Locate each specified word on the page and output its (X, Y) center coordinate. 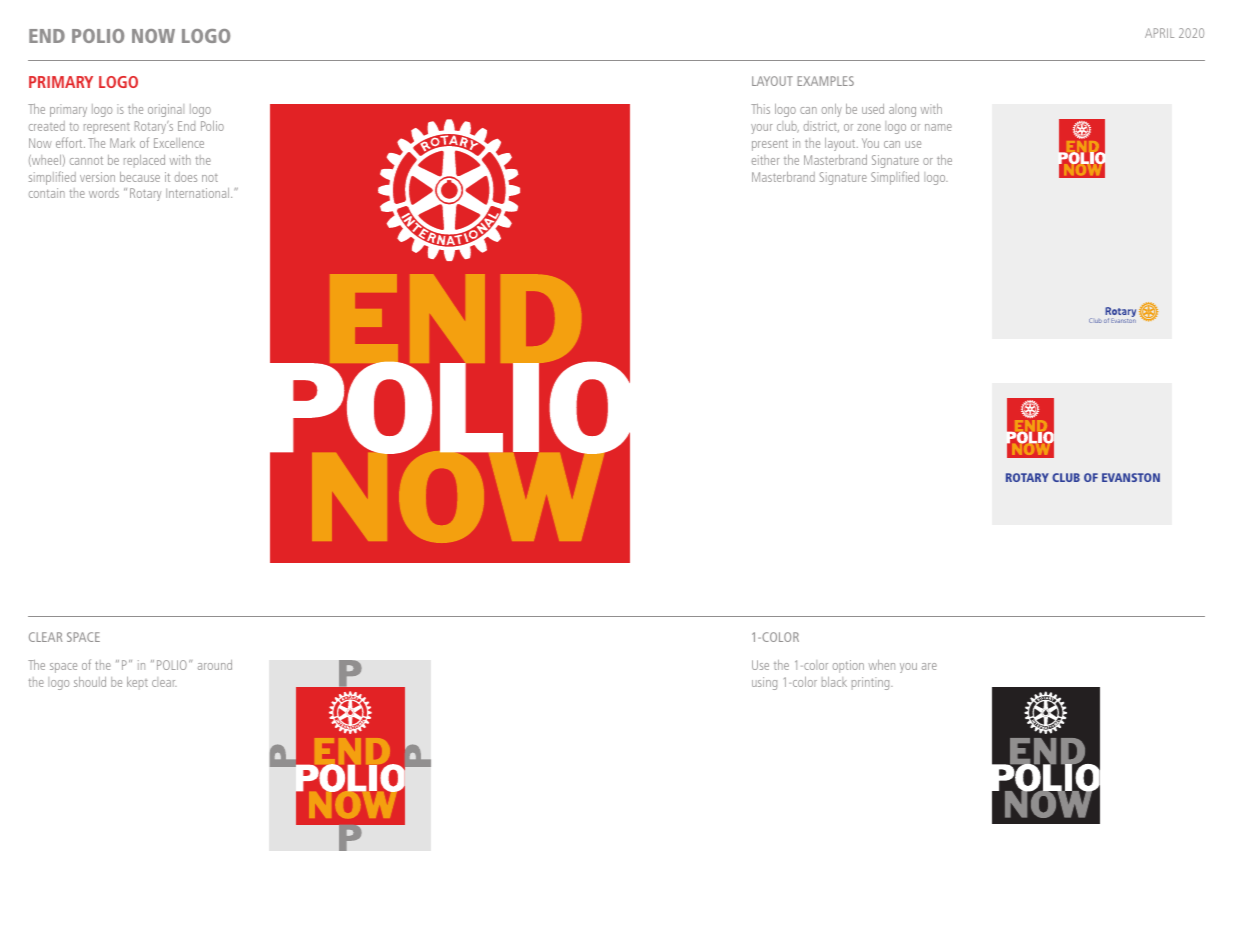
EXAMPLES (826, 81)
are (929, 666)
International (199, 193)
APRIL (1159, 33)
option (848, 666)
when (882, 665)
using (764, 683)
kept (137, 683)
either (765, 160)
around (215, 665)
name (938, 127)
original (166, 110)
